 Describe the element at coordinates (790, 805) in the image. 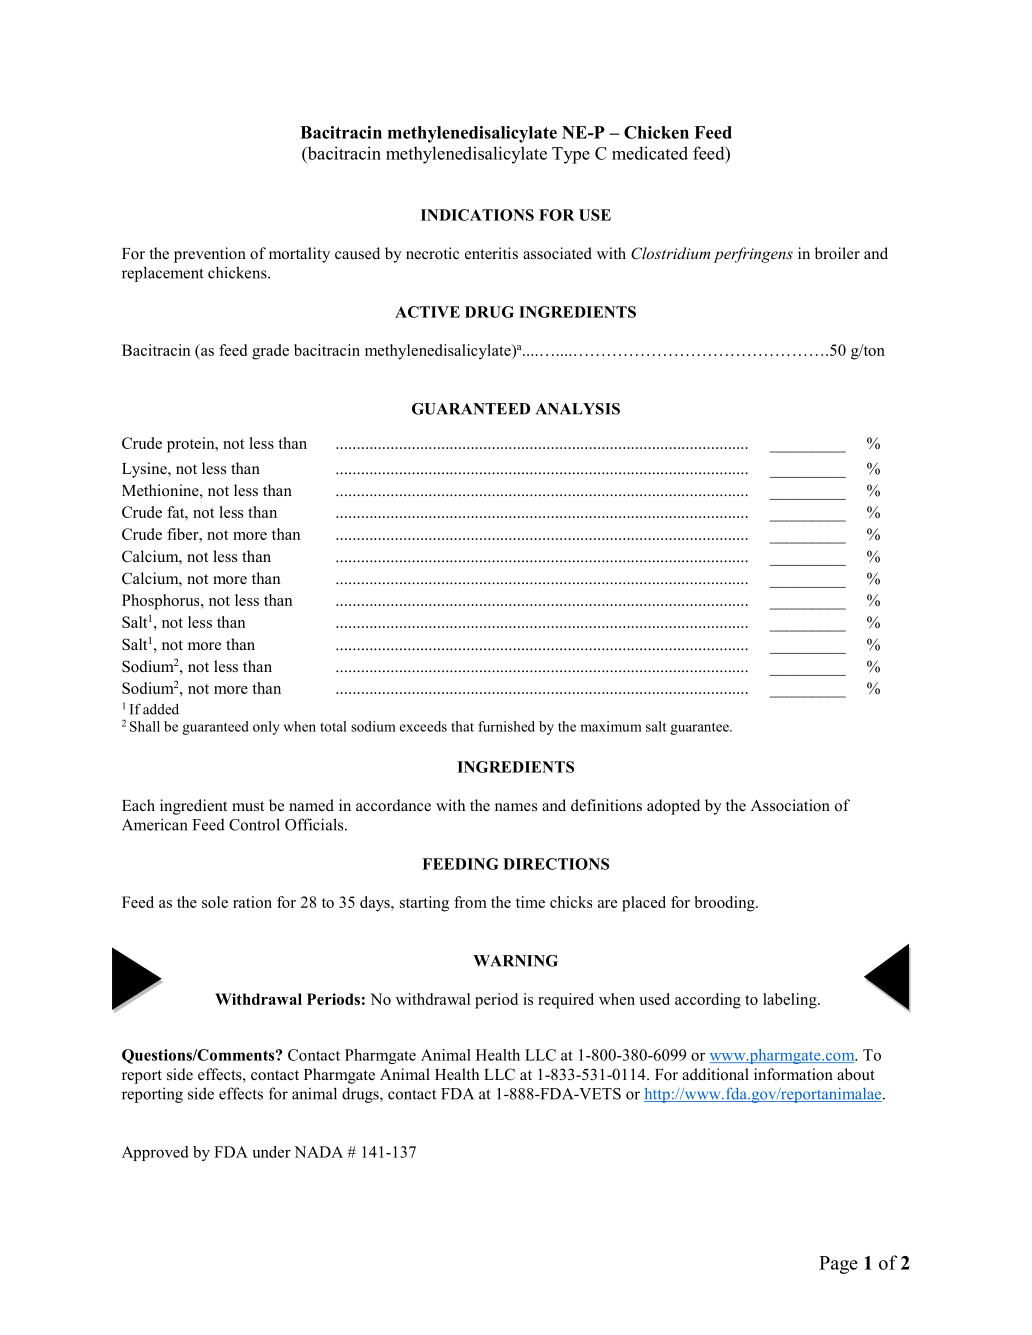

I see `Association` at that location.
